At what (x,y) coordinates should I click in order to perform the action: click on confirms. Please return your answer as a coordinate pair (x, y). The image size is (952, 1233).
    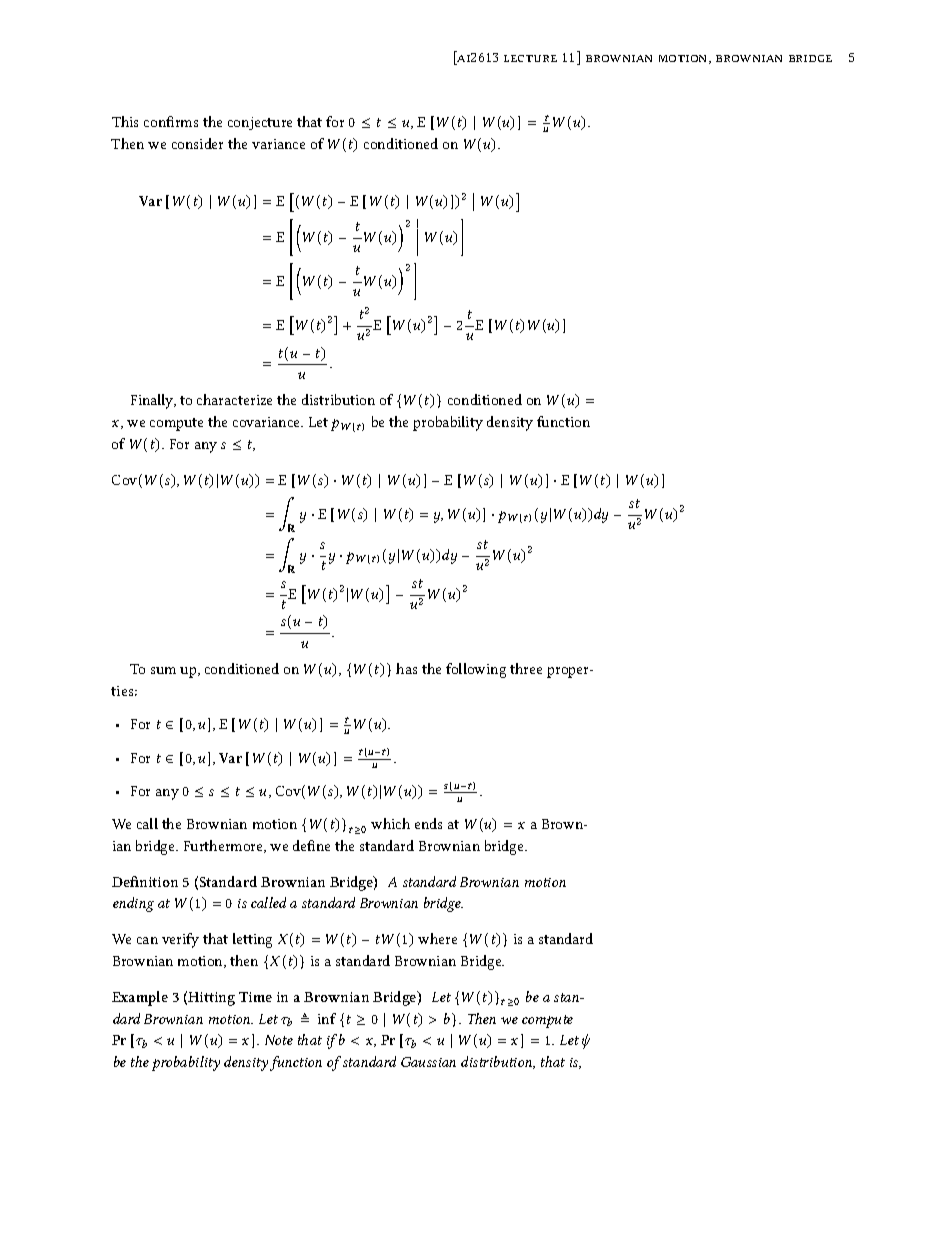
    Looking at the image, I should click on (171, 121).
